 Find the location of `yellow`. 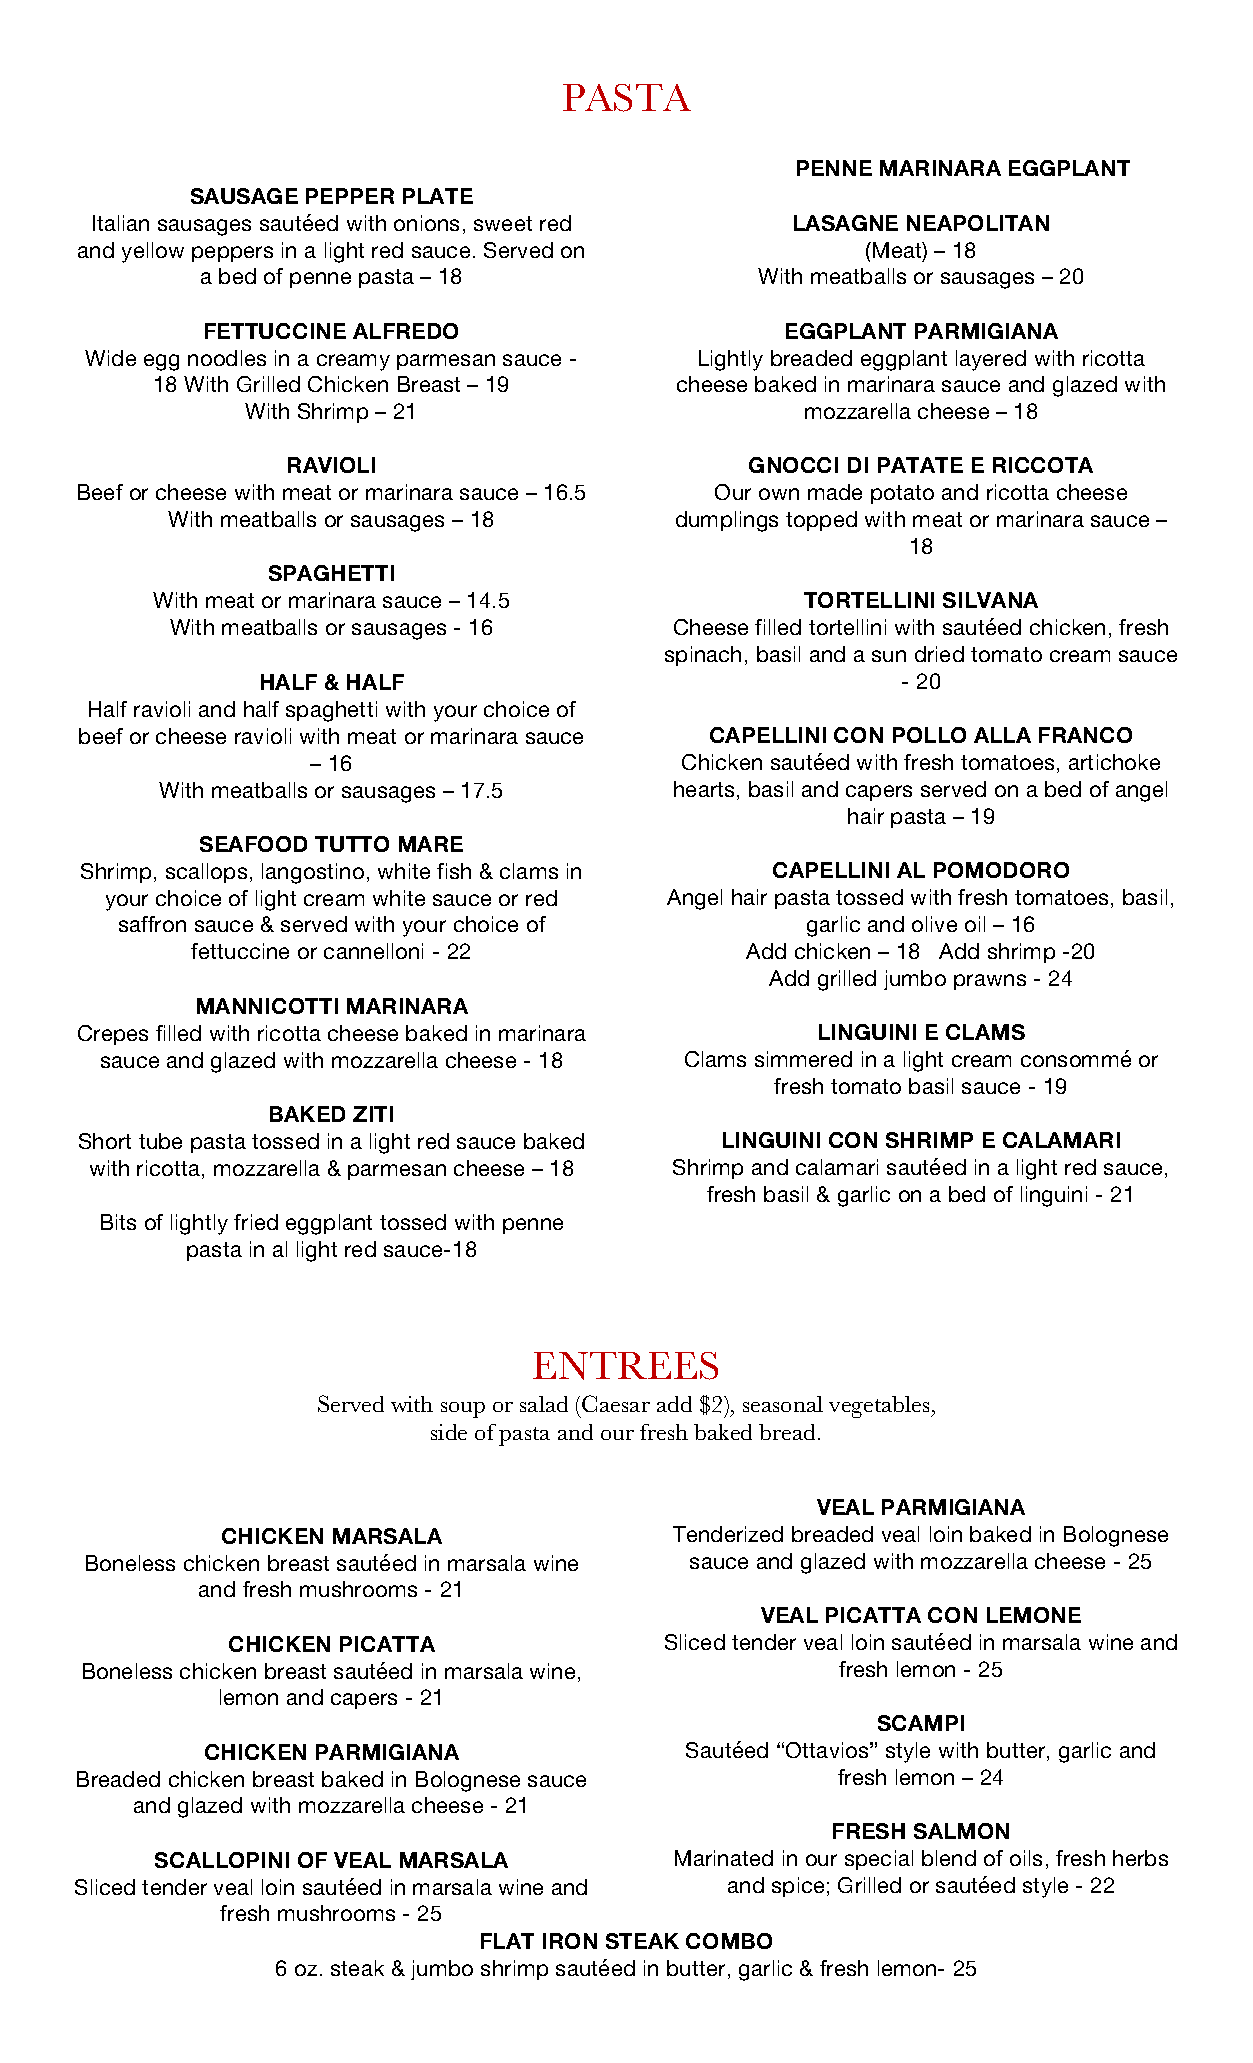

yellow is located at coordinates (153, 252).
